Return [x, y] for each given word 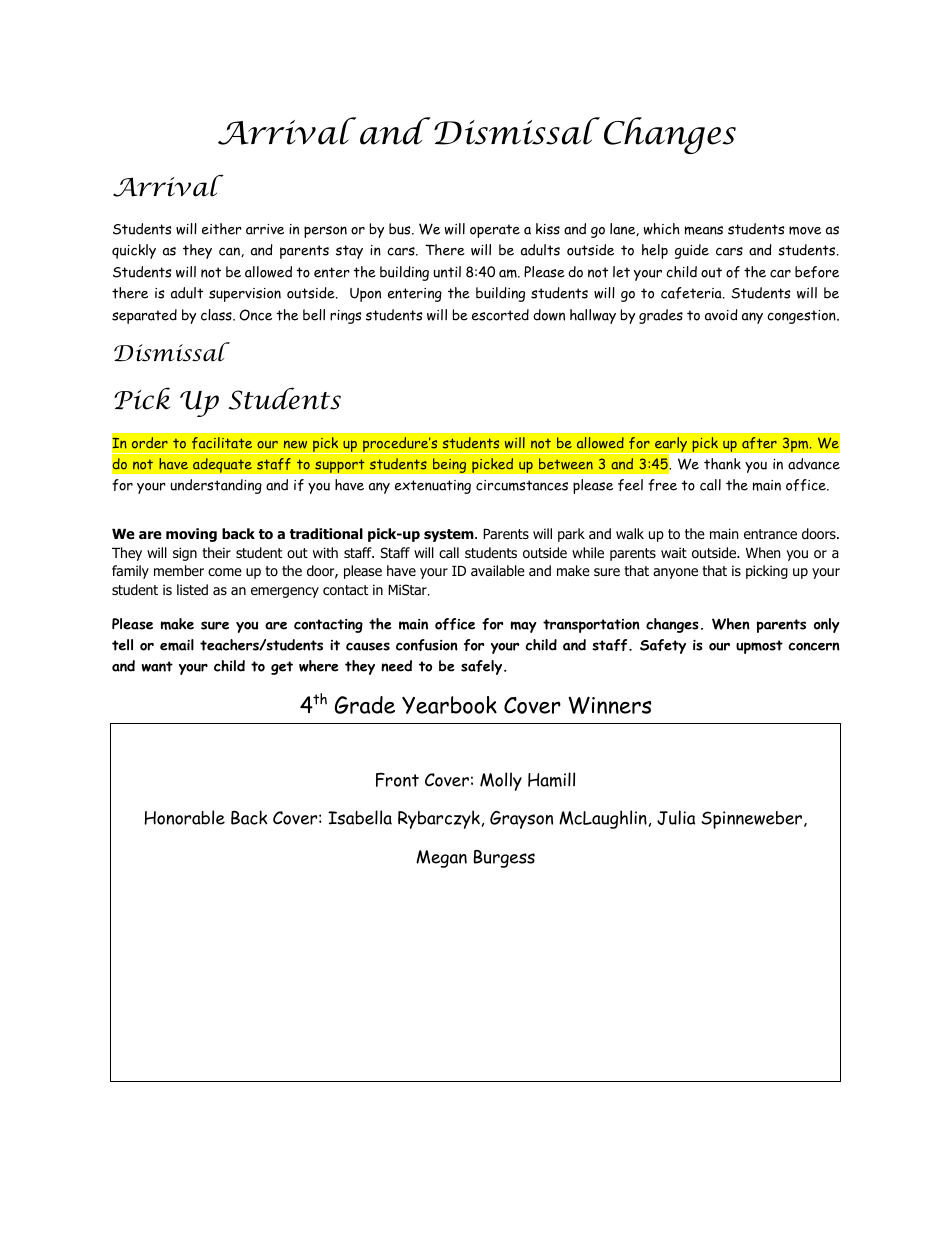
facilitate [222, 443]
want [157, 666]
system [450, 535]
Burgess [504, 859]
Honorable [184, 817]
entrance [770, 534]
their [216, 552]
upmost [759, 647]
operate [495, 231]
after [759, 443]
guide [692, 251]
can [230, 252]
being [450, 465]
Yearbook [449, 705]
